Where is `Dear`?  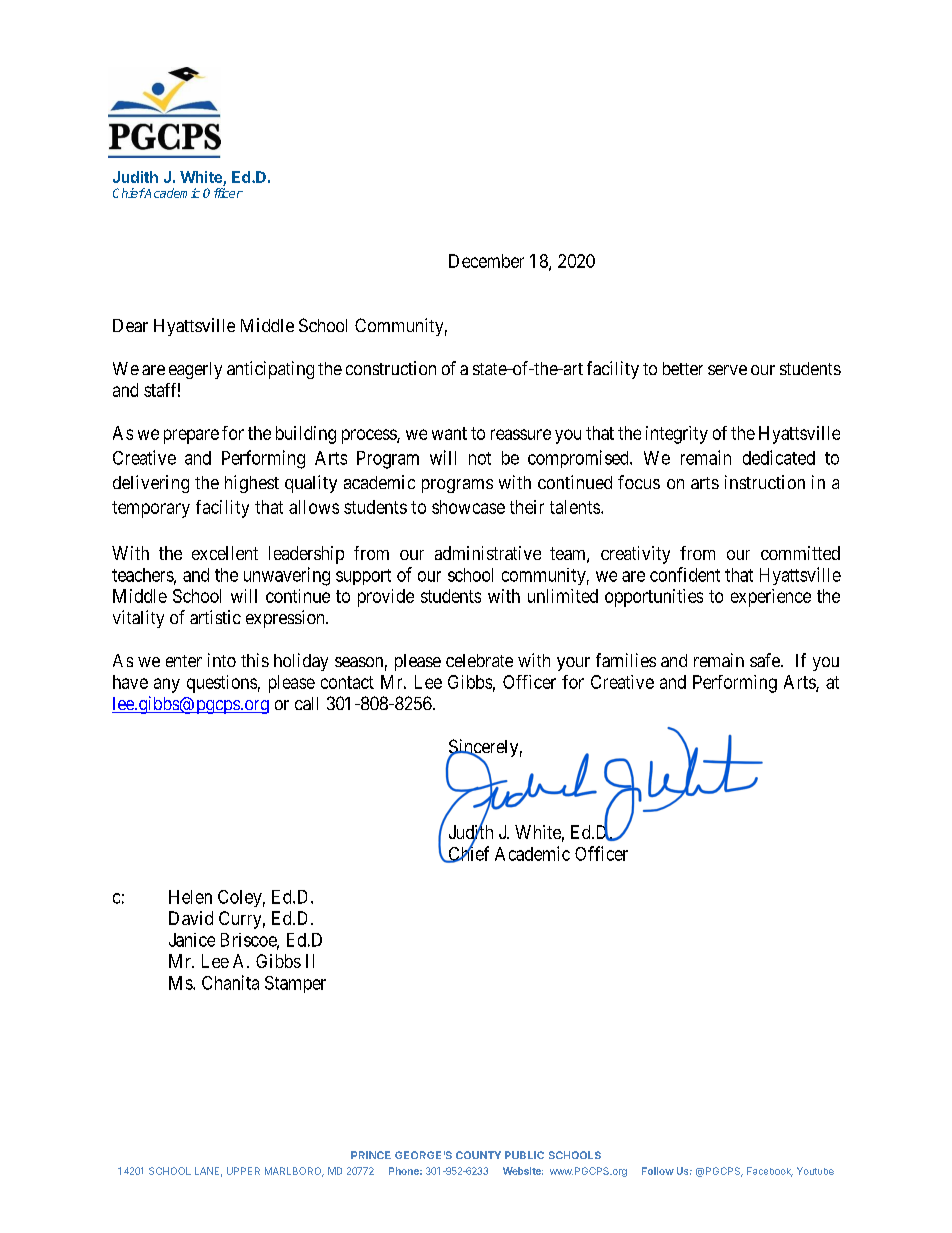
Dear is located at coordinates (130, 325).
